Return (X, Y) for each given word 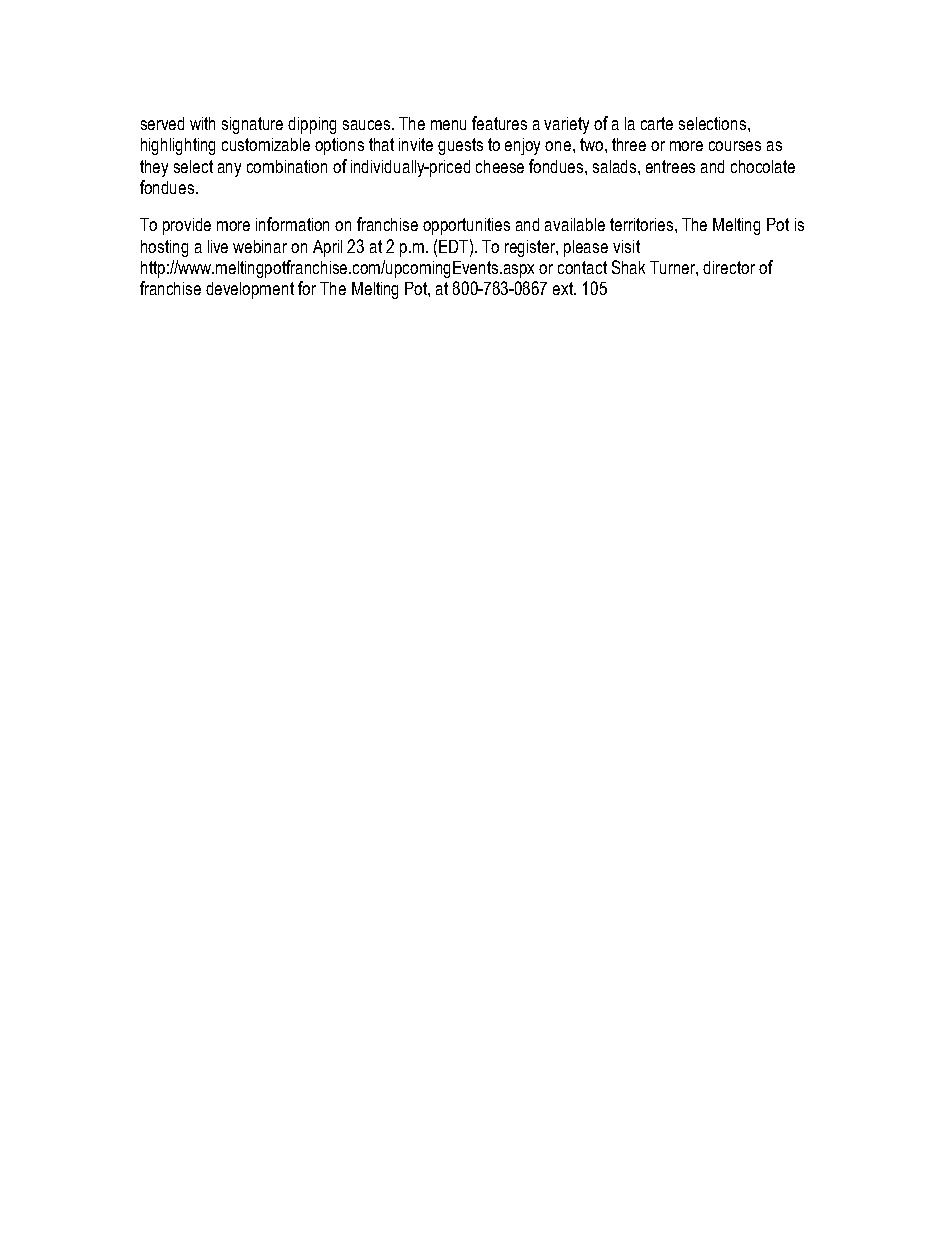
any (229, 170)
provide (187, 226)
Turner (674, 268)
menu (448, 125)
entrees (670, 166)
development (250, 290)
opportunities (466, 226)
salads (616, 166)
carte (657, 123)
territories (643, 224)
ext (564, 288)
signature (252, 125)
